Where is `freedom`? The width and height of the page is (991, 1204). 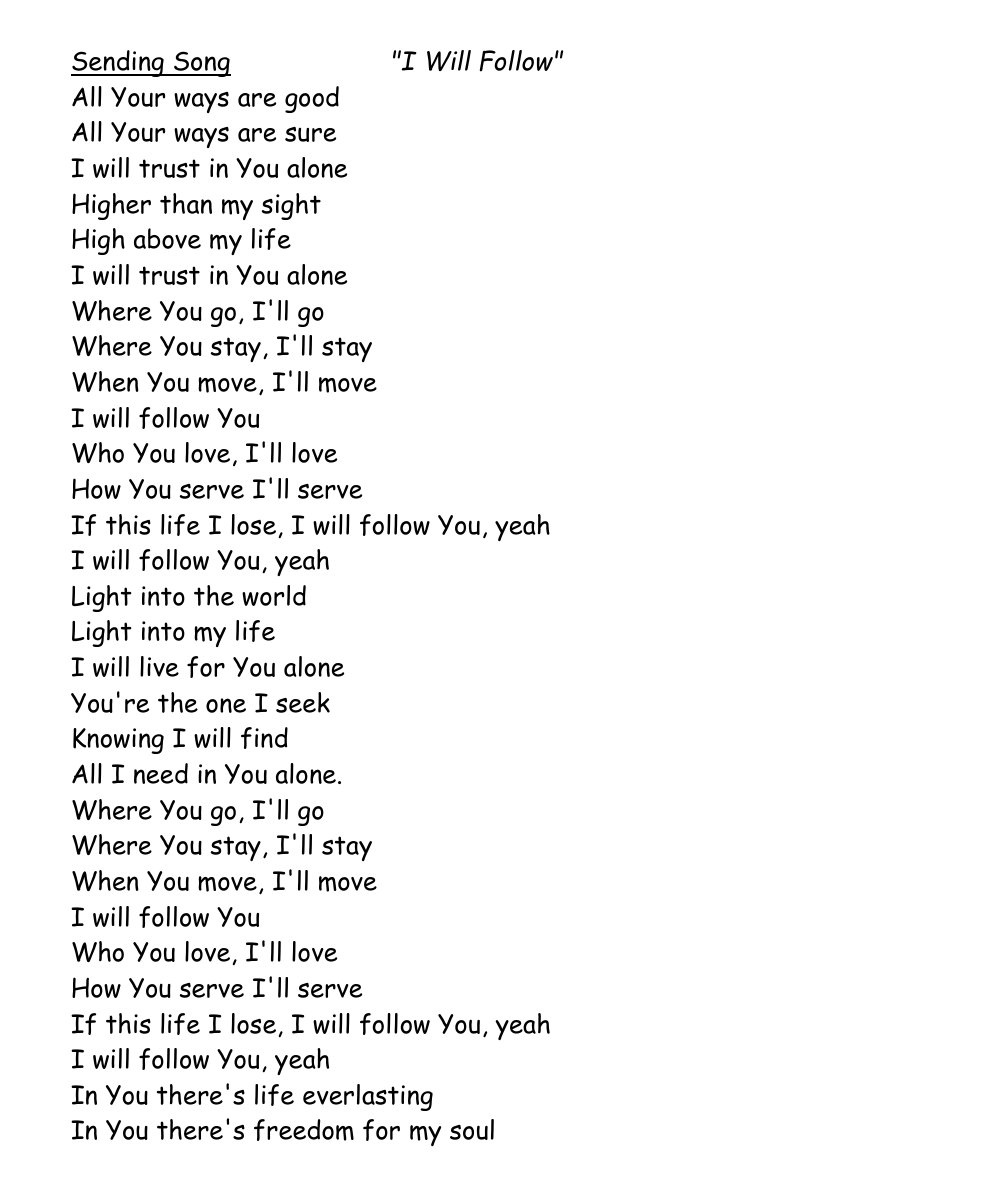
freedom is located at coordinates (304, 1130).
